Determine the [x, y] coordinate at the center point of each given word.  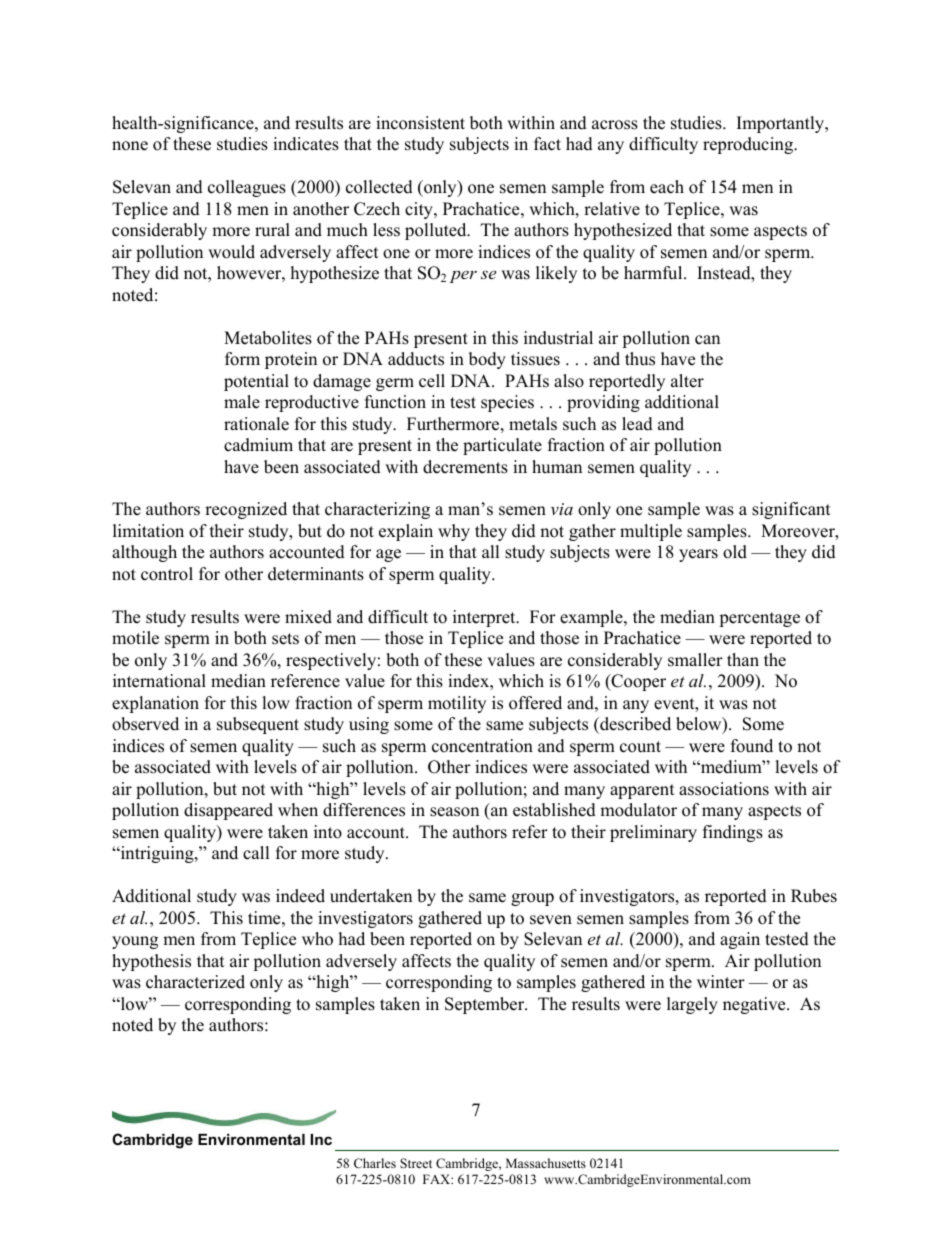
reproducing [749, 145]
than [743, 659]
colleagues [247, 188]
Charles [375, 1163]
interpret [485, 618]
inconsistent [420, 123]
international [159, 681]
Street [416, 1163]
